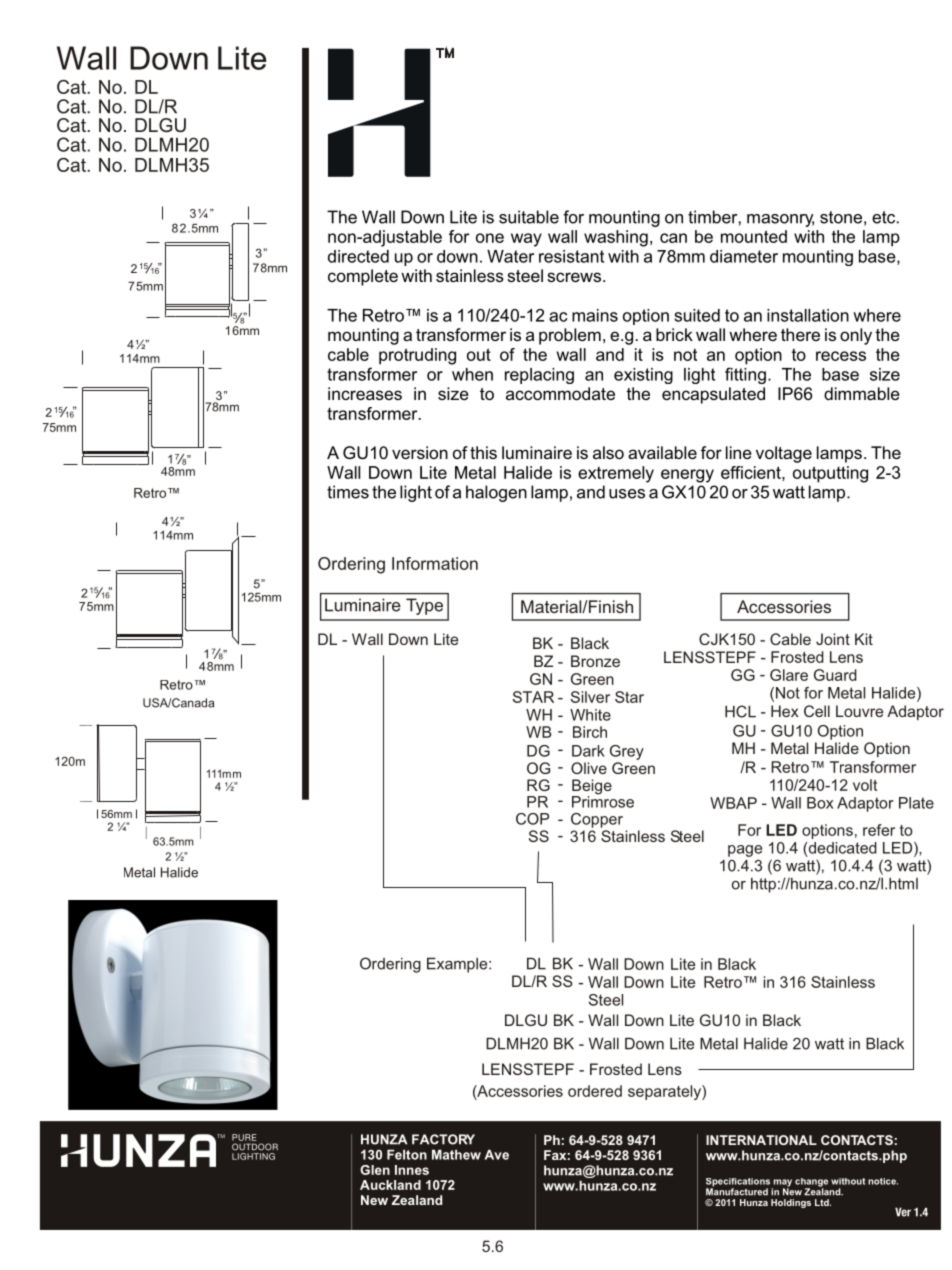 The height and width of the image is (1270, 952). What do you see at coordinates (603, 800) in the image?
I see `Primrose` at bounding box center [603, 800].
